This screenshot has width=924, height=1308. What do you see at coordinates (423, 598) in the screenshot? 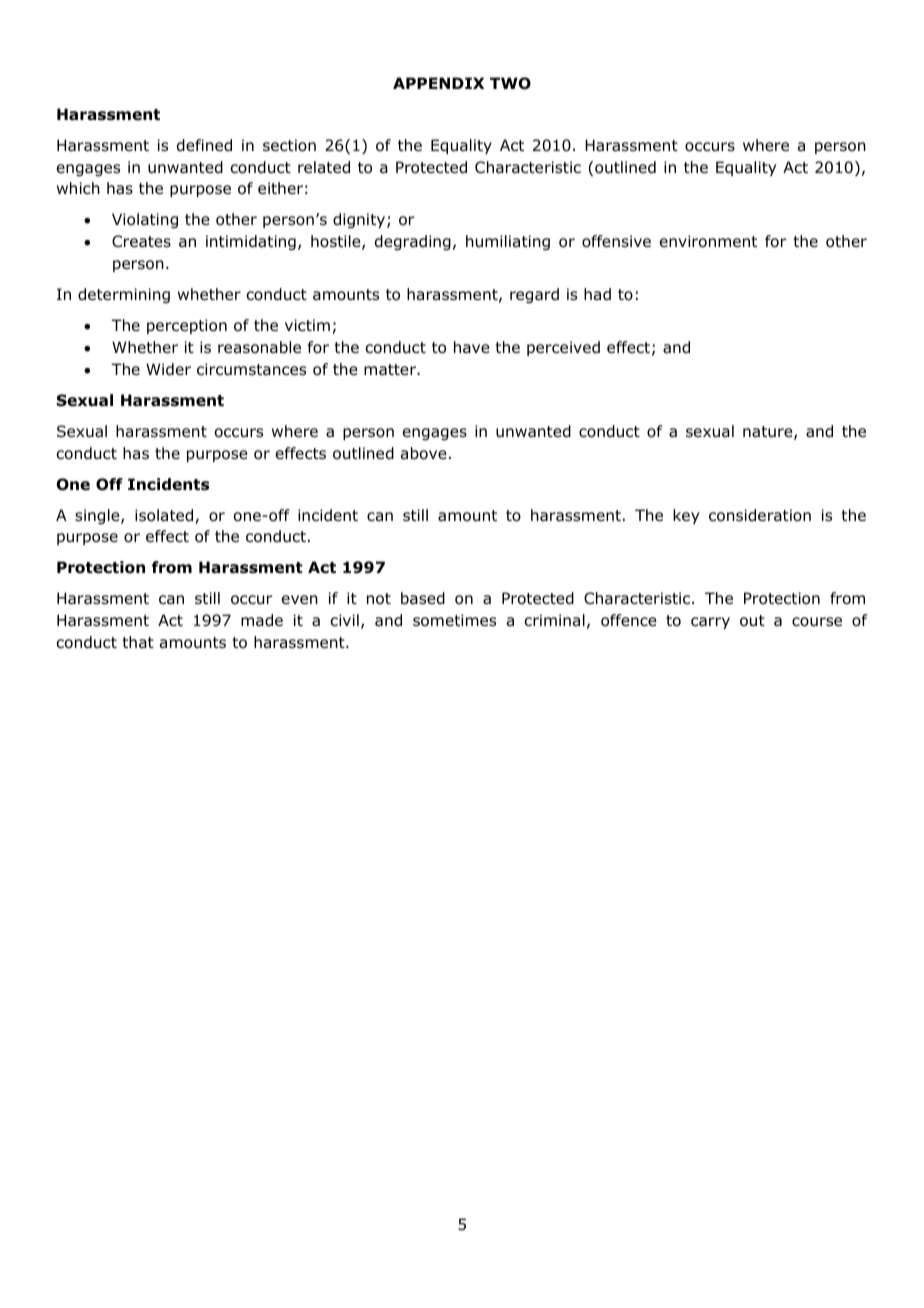
I see `based` at bounding box center [423, 598].
